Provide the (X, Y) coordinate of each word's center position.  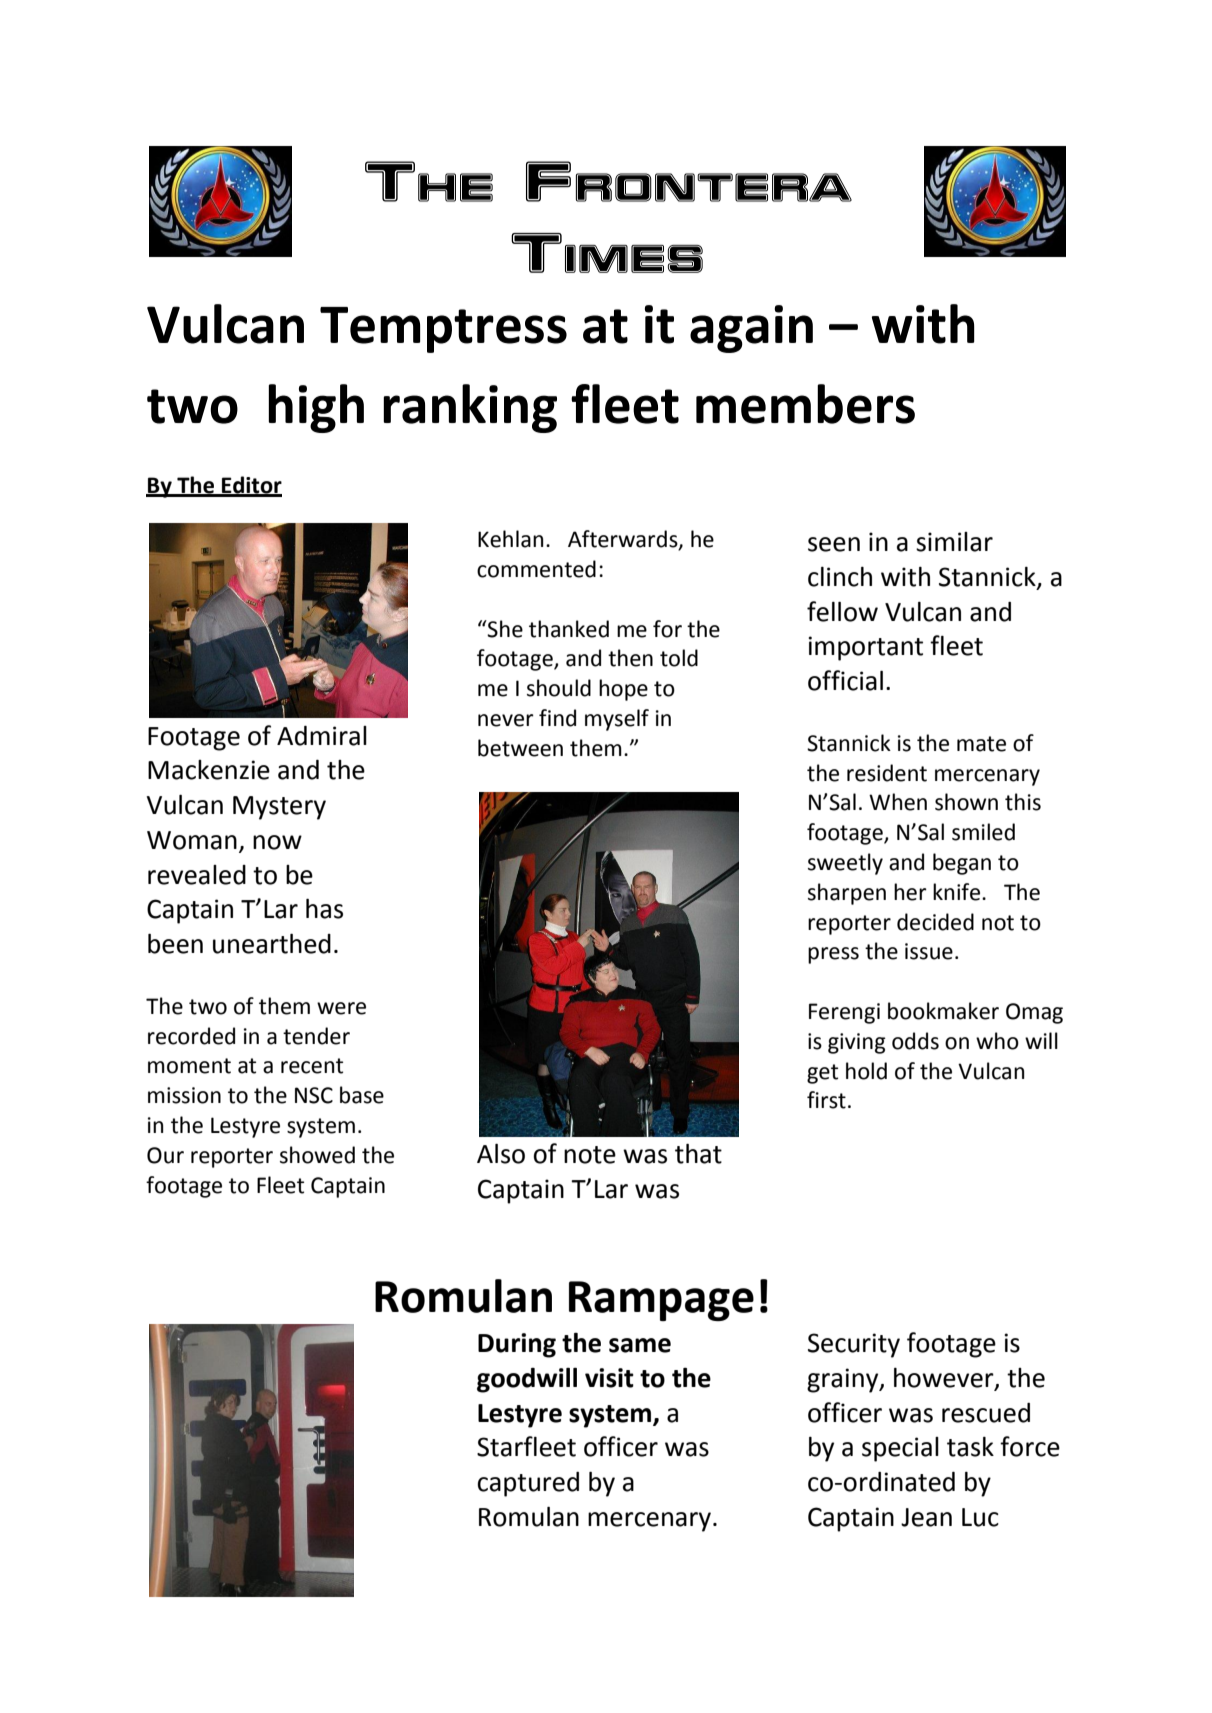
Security (854, 1345)
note (590, 1155)
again (751, 329)
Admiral (322, 736)
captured (528, 1484)
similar (954, 542)
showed (317, 1155)
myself (617, 720)
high (316, 408)
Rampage (661, 1301)
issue (929, 951)
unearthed (272, 944)
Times (607, 253)
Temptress (443, 330)
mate (981, 744)
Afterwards (624, 540)
